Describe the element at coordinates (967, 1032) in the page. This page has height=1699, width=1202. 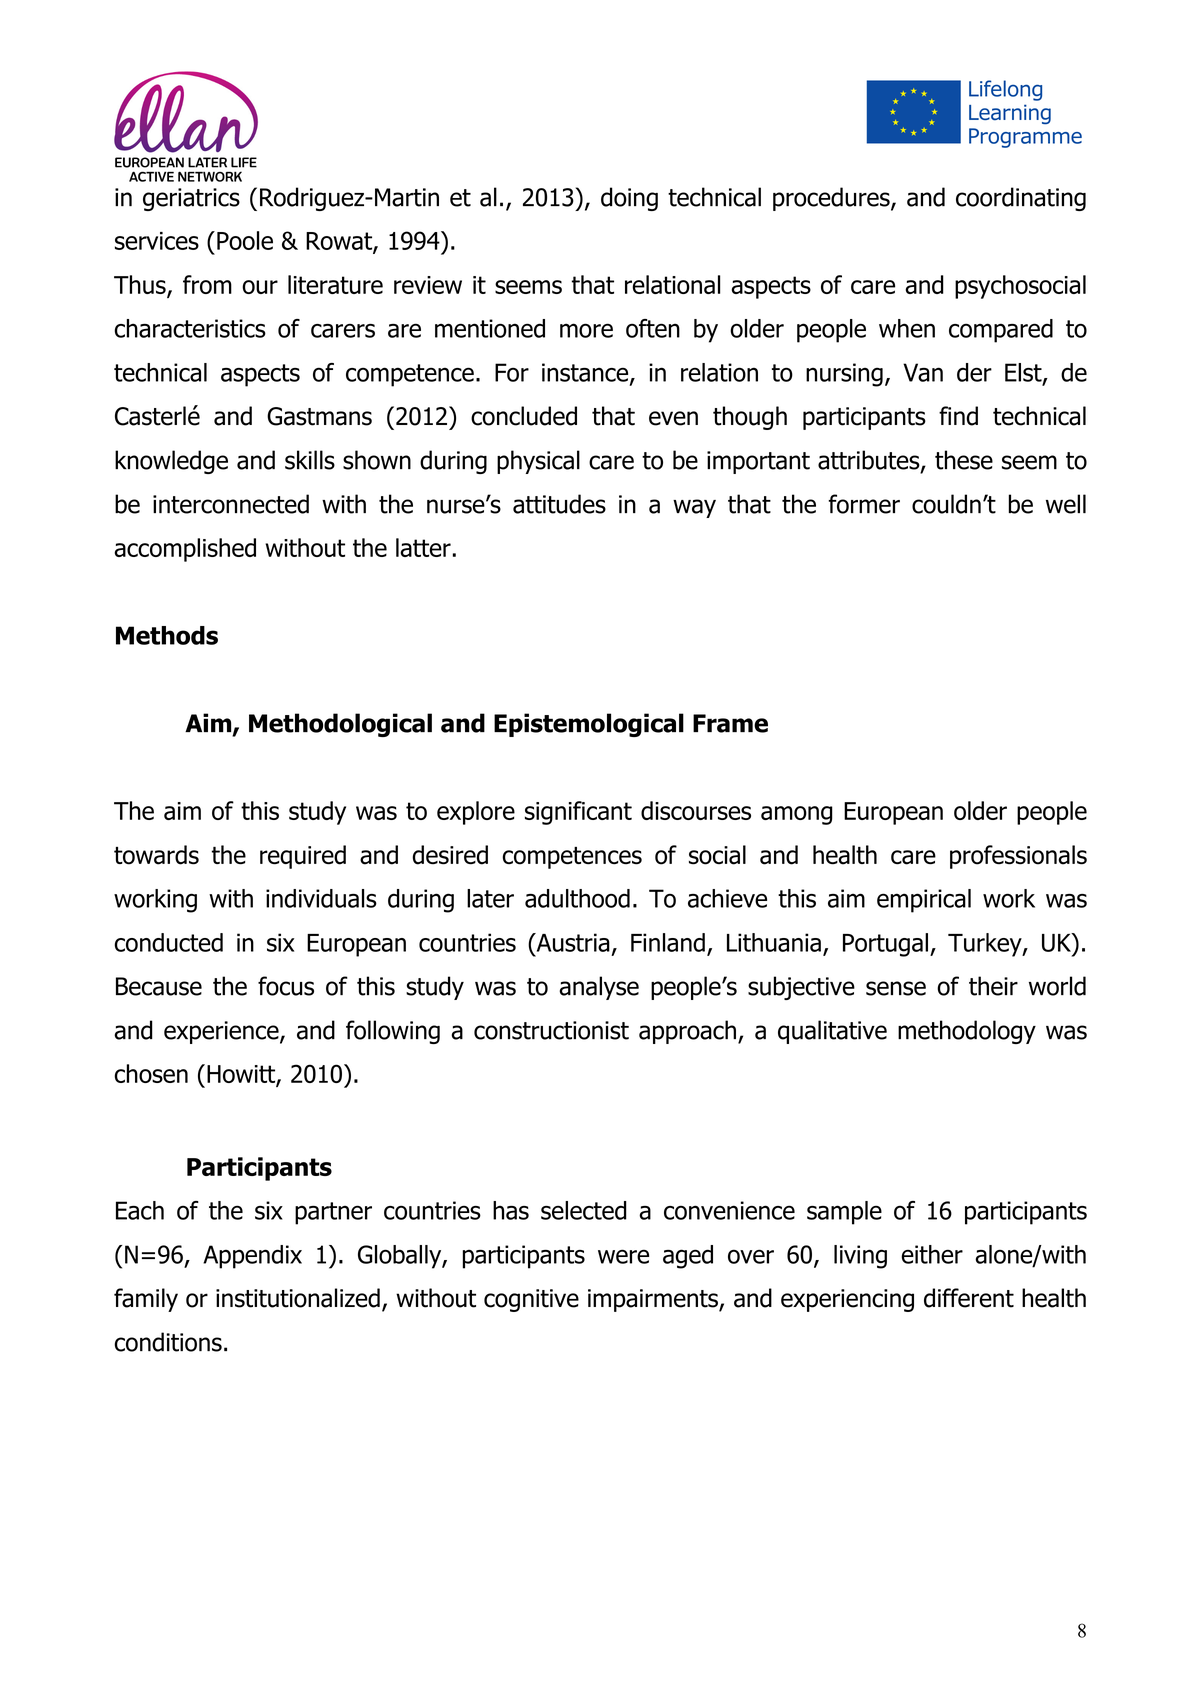
I see `methodology` at that location.
